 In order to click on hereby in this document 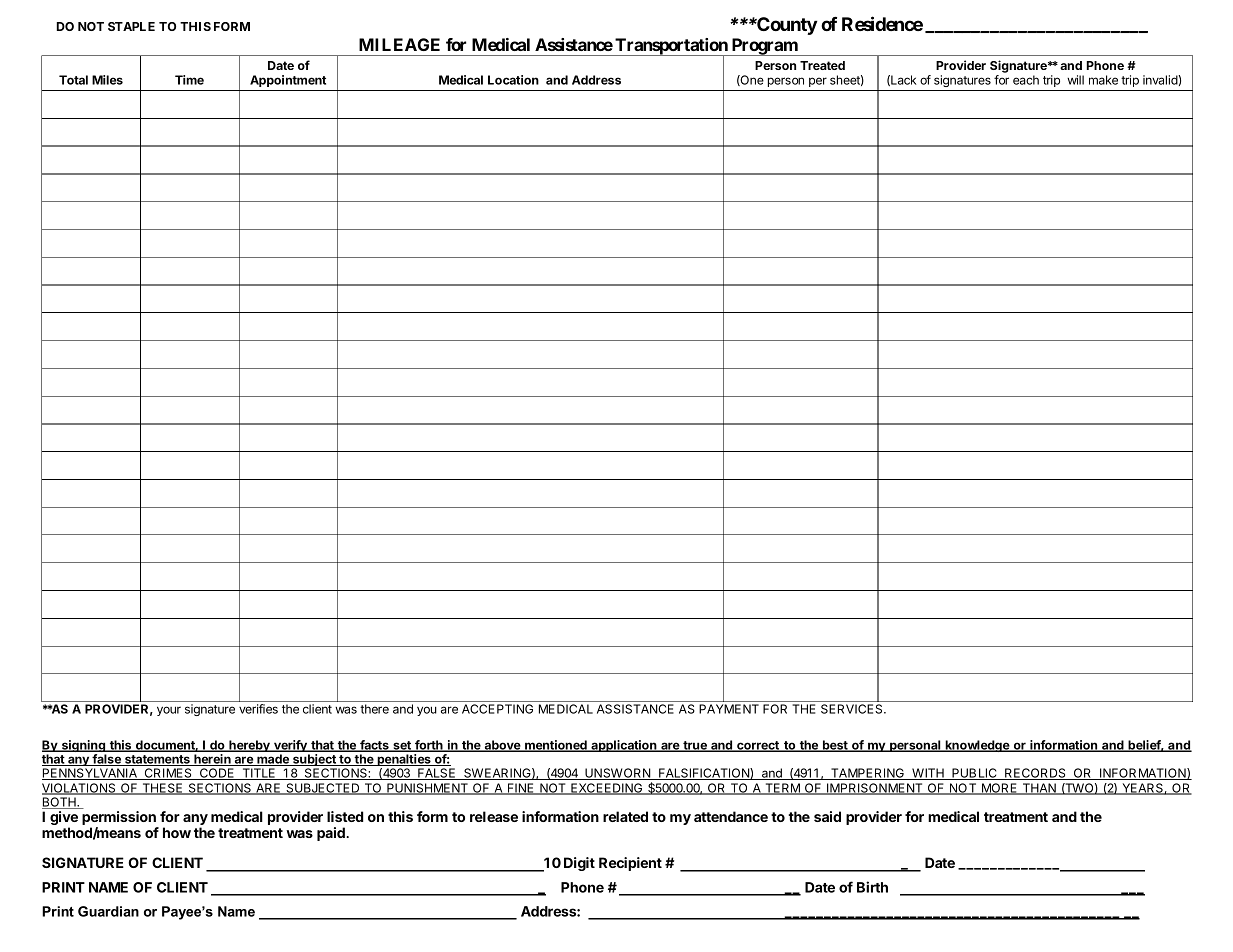, I will do `click(249, 746)`.
